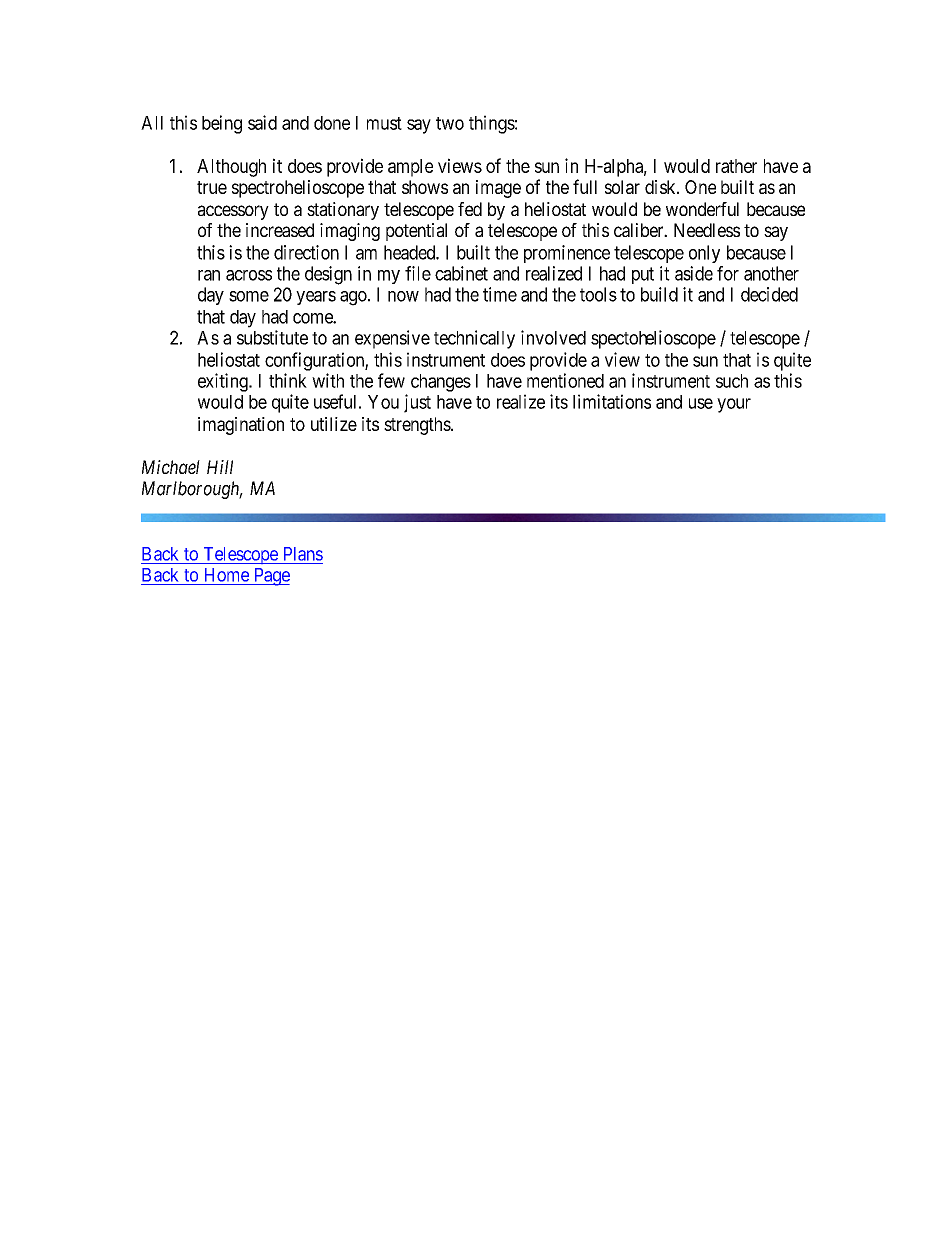  I want to click on your, so click(734, 405).
